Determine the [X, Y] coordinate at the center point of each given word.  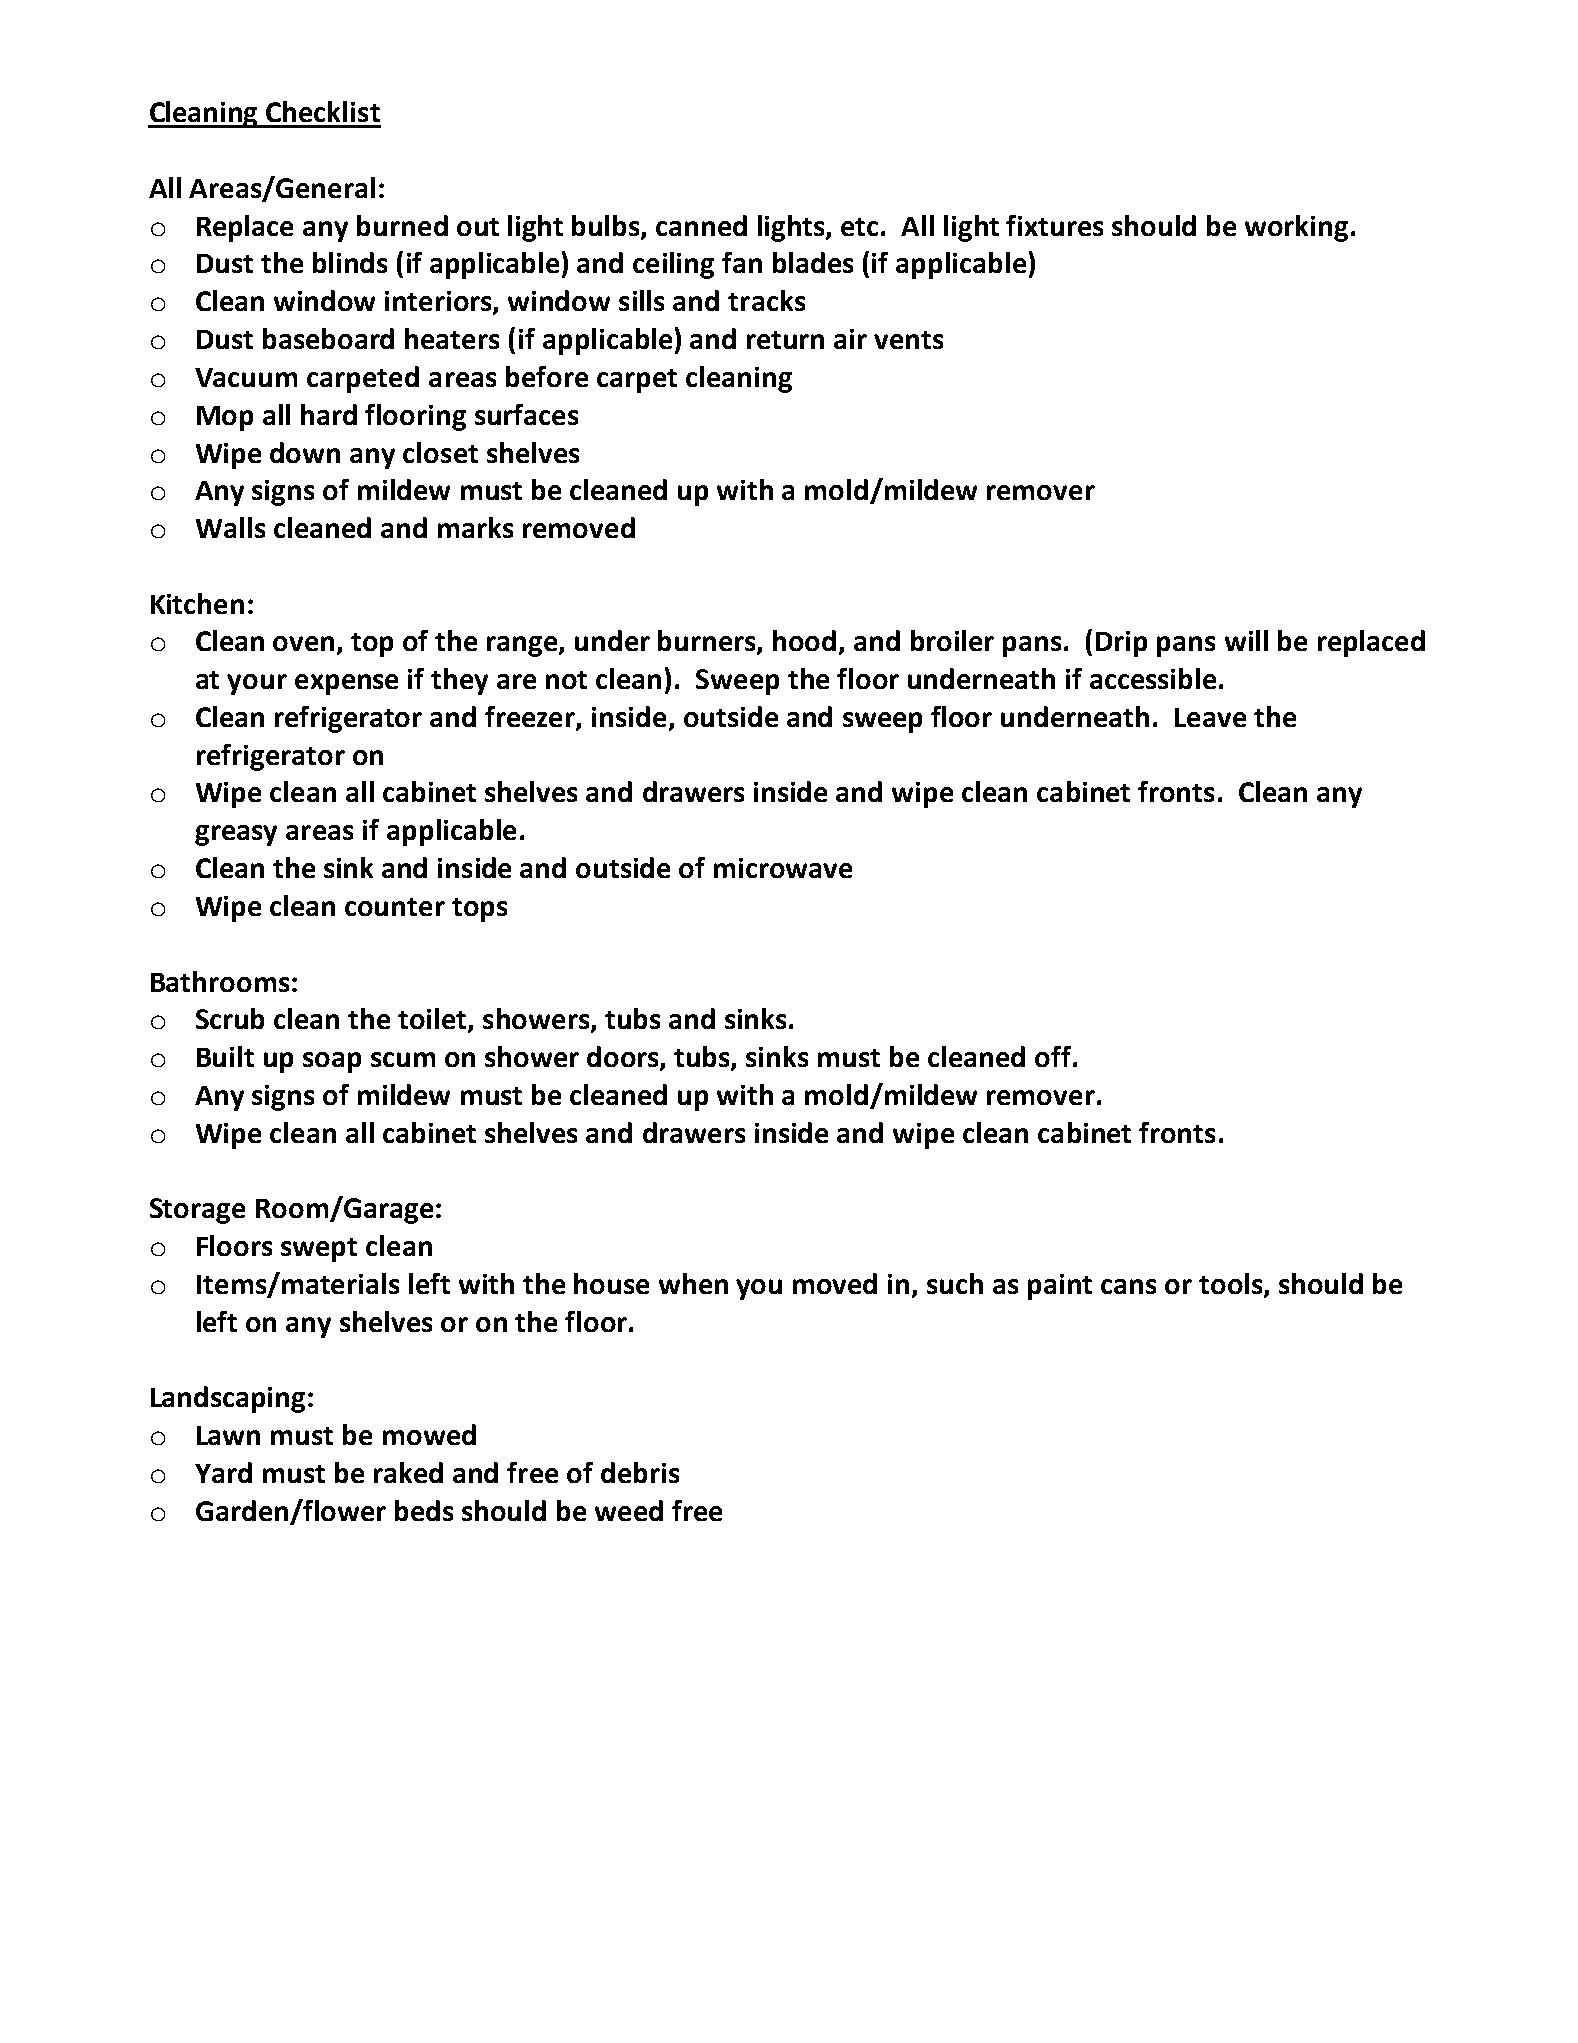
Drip [1121, 644]
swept [319, 1250]
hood [804, 640]
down [305, 452]
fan [742, 262]
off [1053, 1056]
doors [624, 1058]
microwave [783, 868]
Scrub [230, 1018]
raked [408, 1472]
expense [346, 684]
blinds [350, 262]
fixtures [1054, 225]
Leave [1210, 717]
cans [1128, 1286]
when [693, 1283]
